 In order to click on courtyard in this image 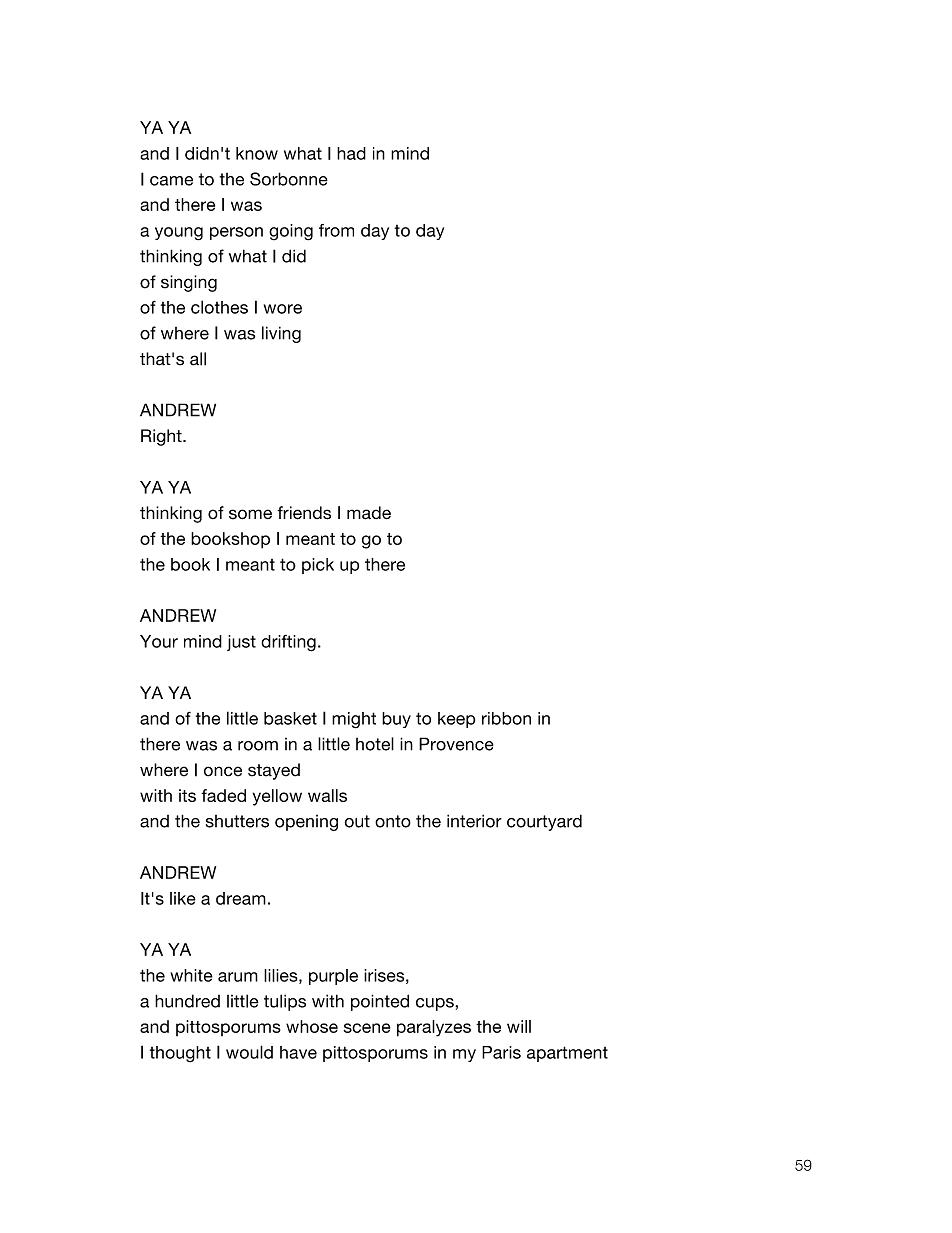, I will do `click(544, 822)`.
